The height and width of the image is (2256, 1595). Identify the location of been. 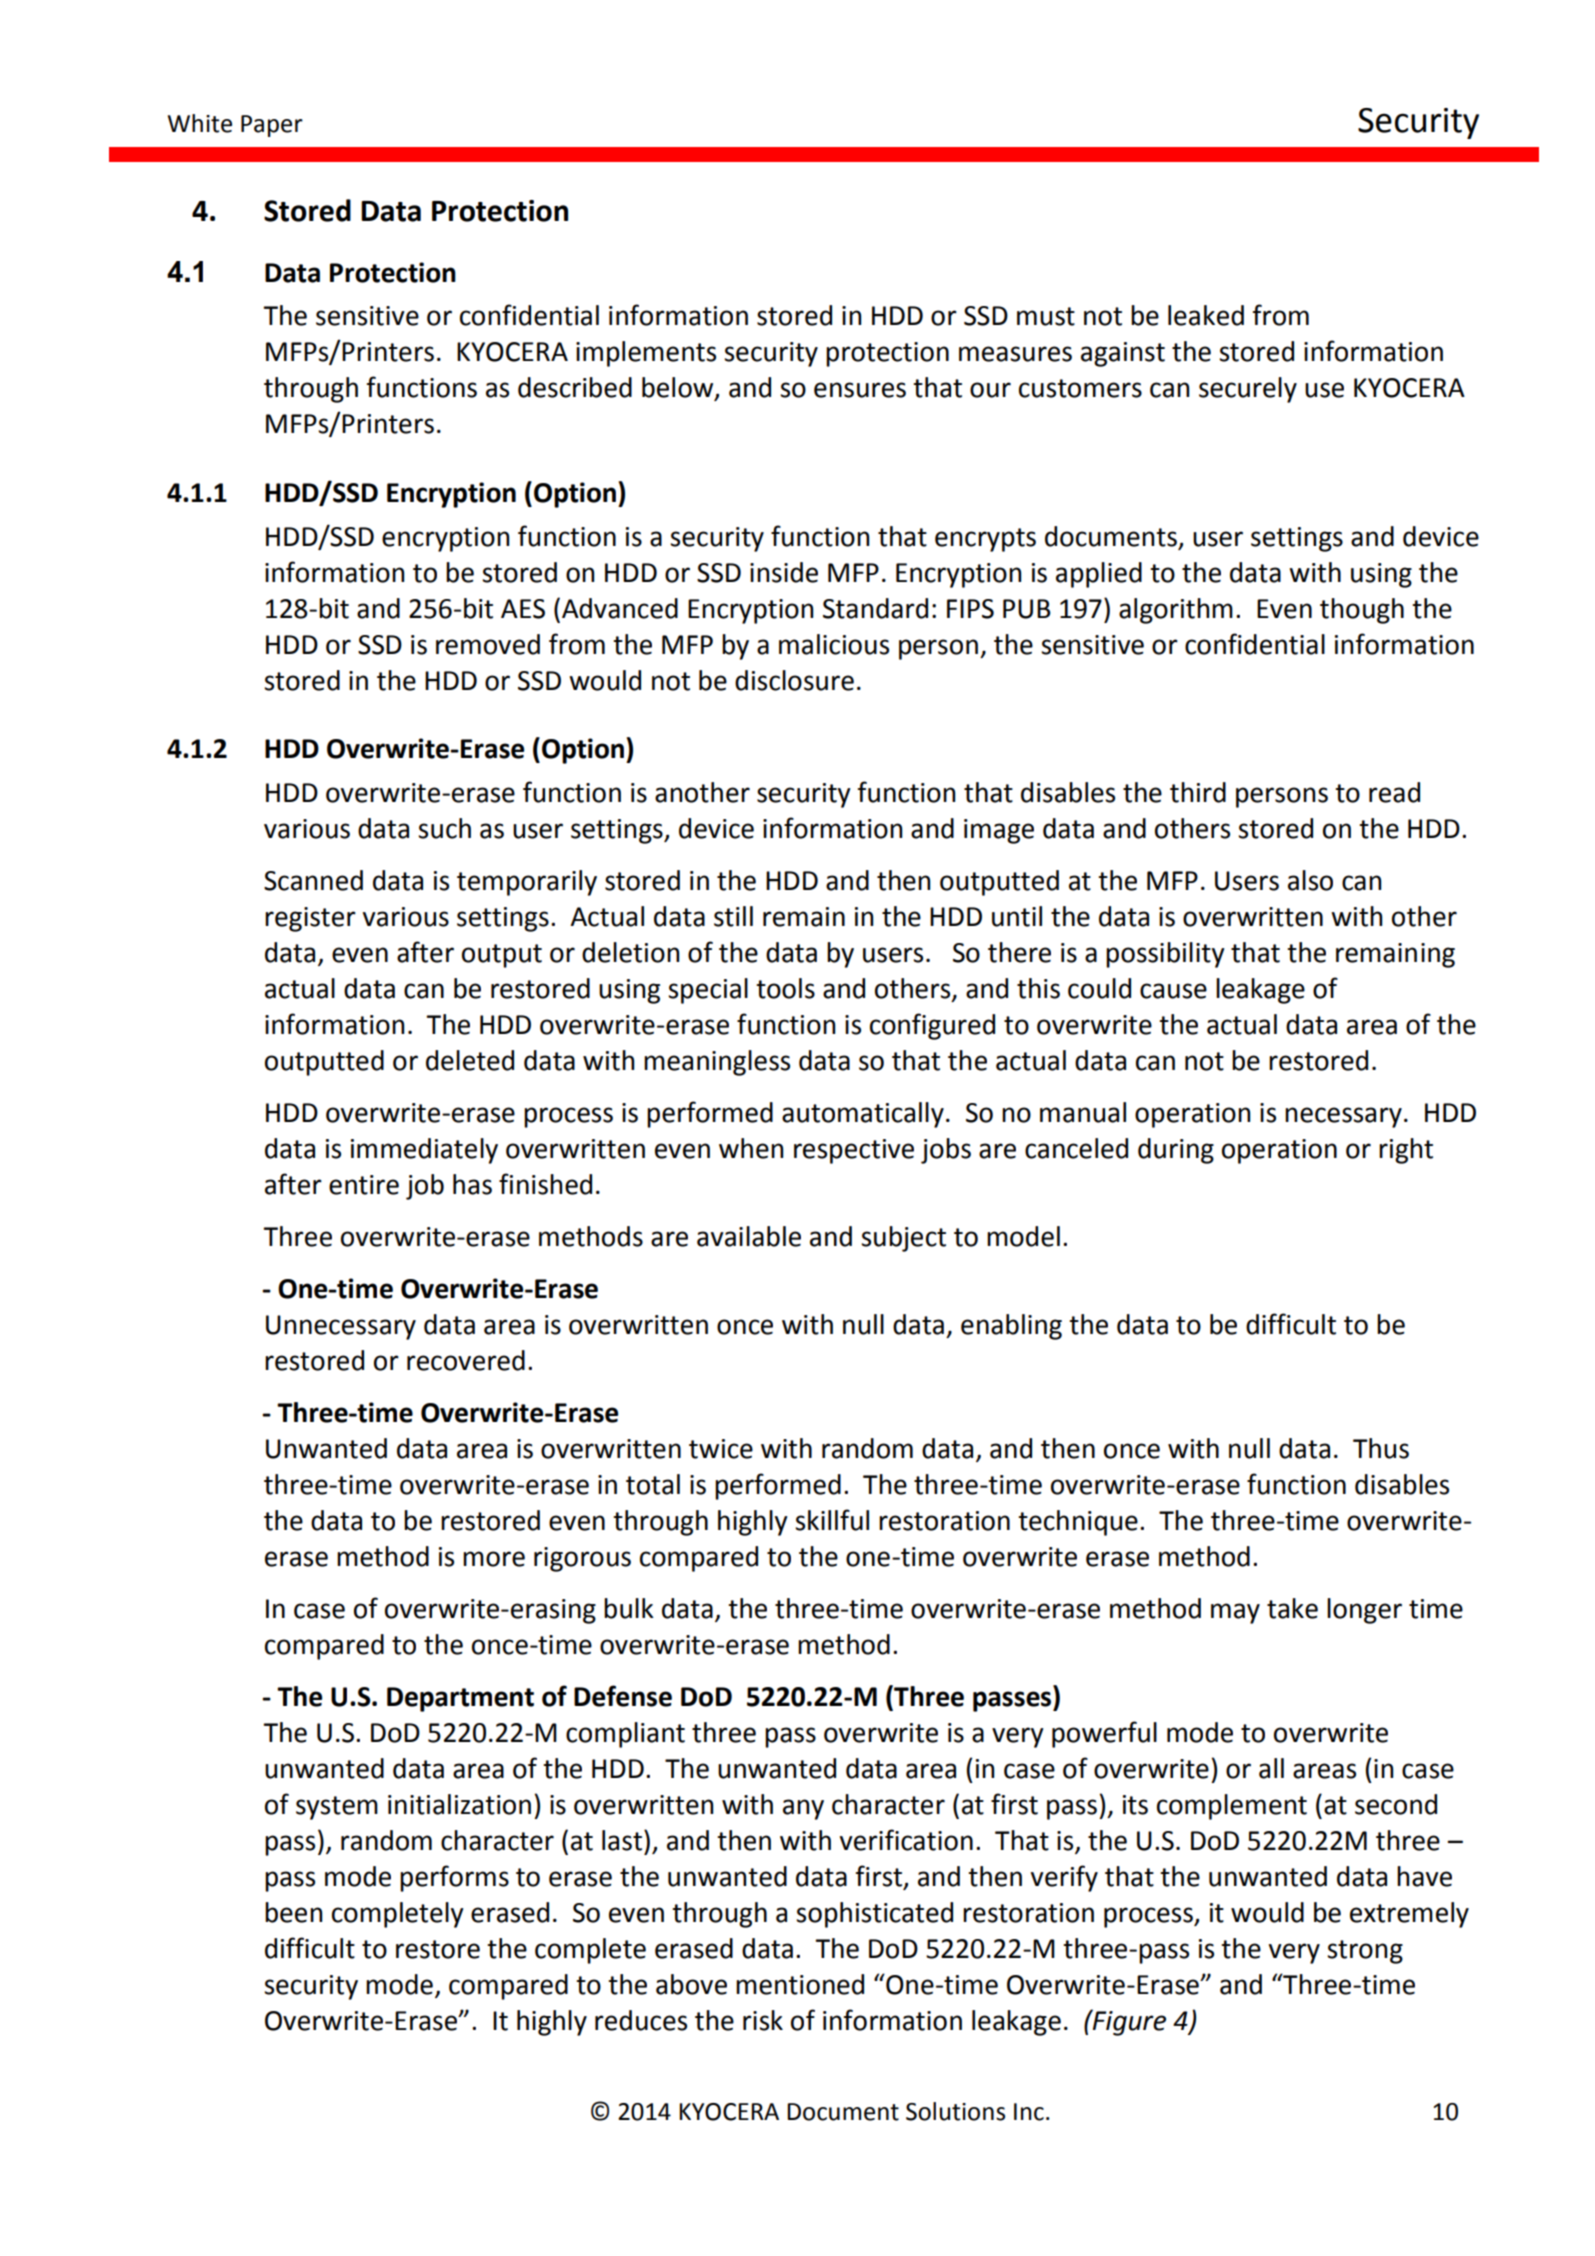
(293, 1912).
